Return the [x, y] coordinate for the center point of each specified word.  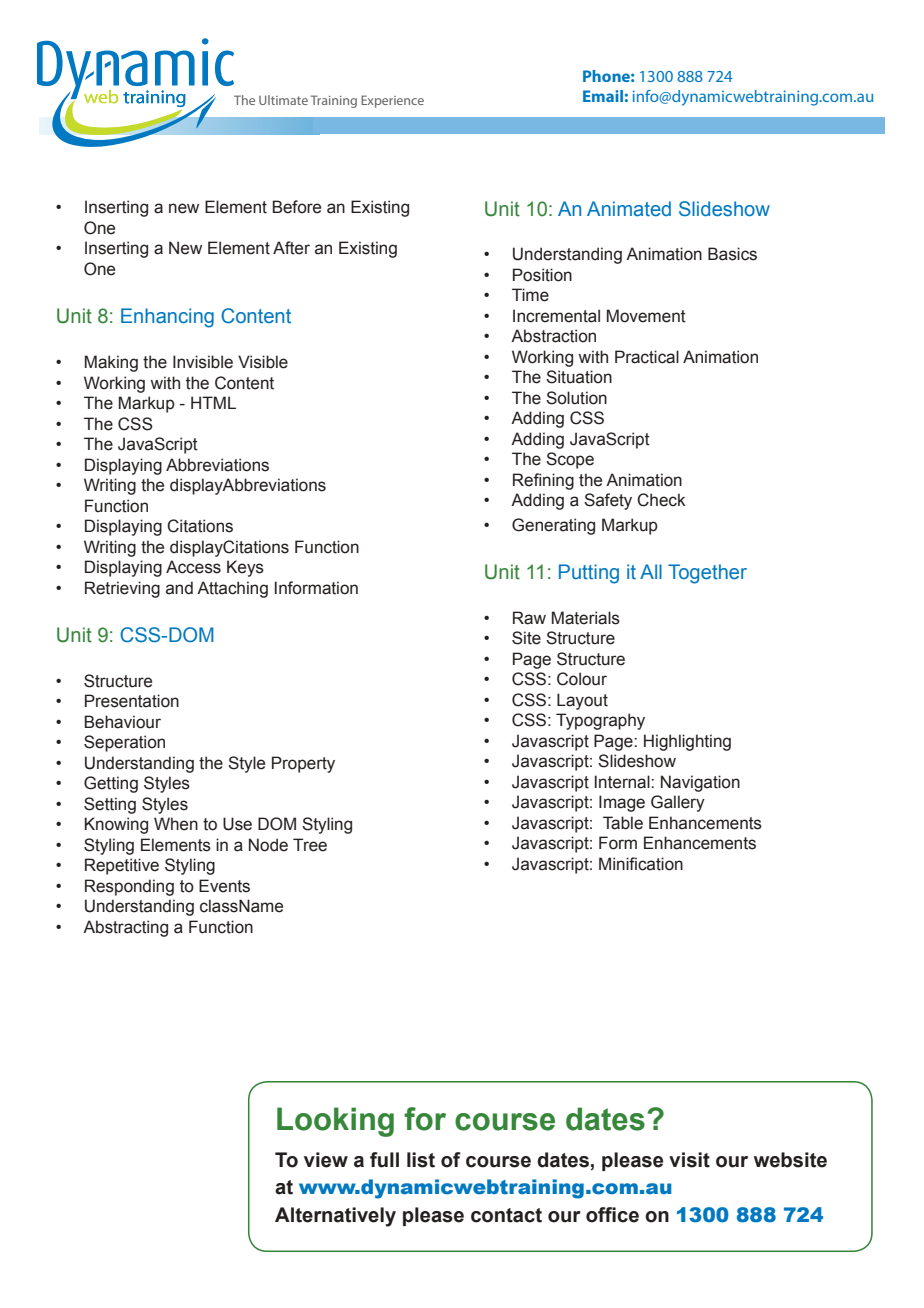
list [421, 1160]
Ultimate [283, 100]
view [326, 1160]
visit [689, 1160]
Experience [392, 101]
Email [603, 96]
